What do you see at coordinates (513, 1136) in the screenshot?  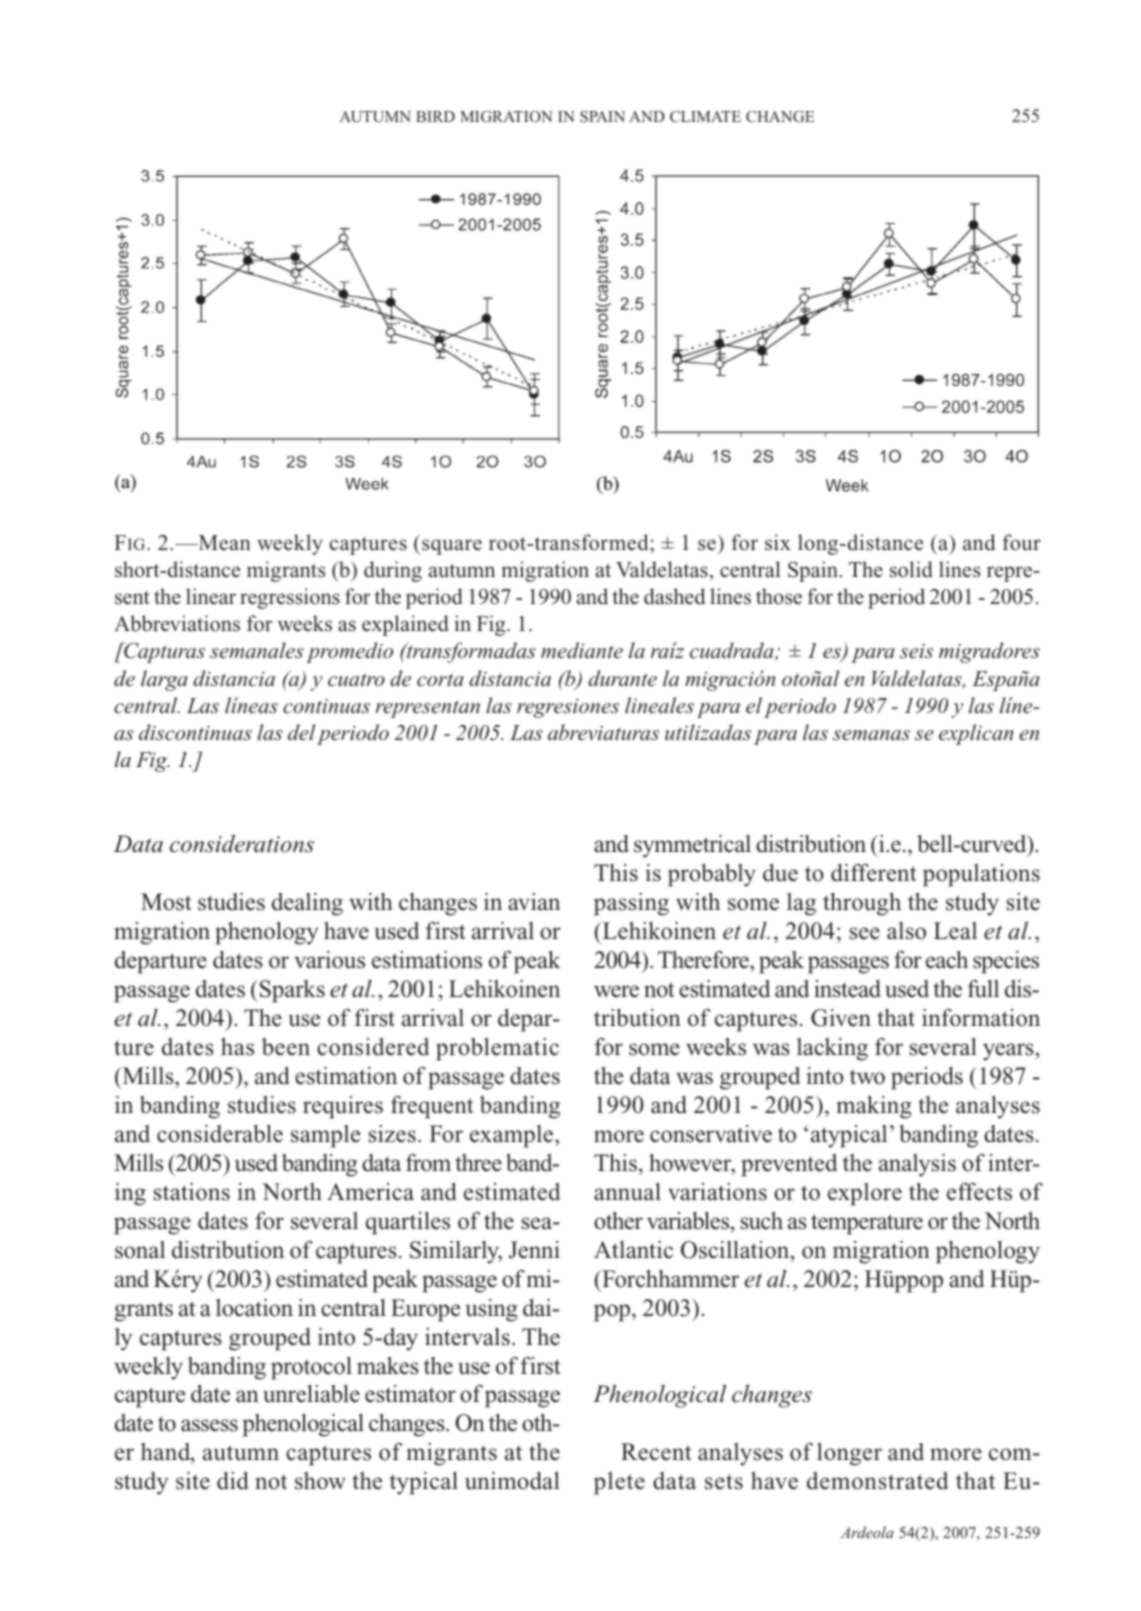 I see `example` at bounding box center [513, 1136].
